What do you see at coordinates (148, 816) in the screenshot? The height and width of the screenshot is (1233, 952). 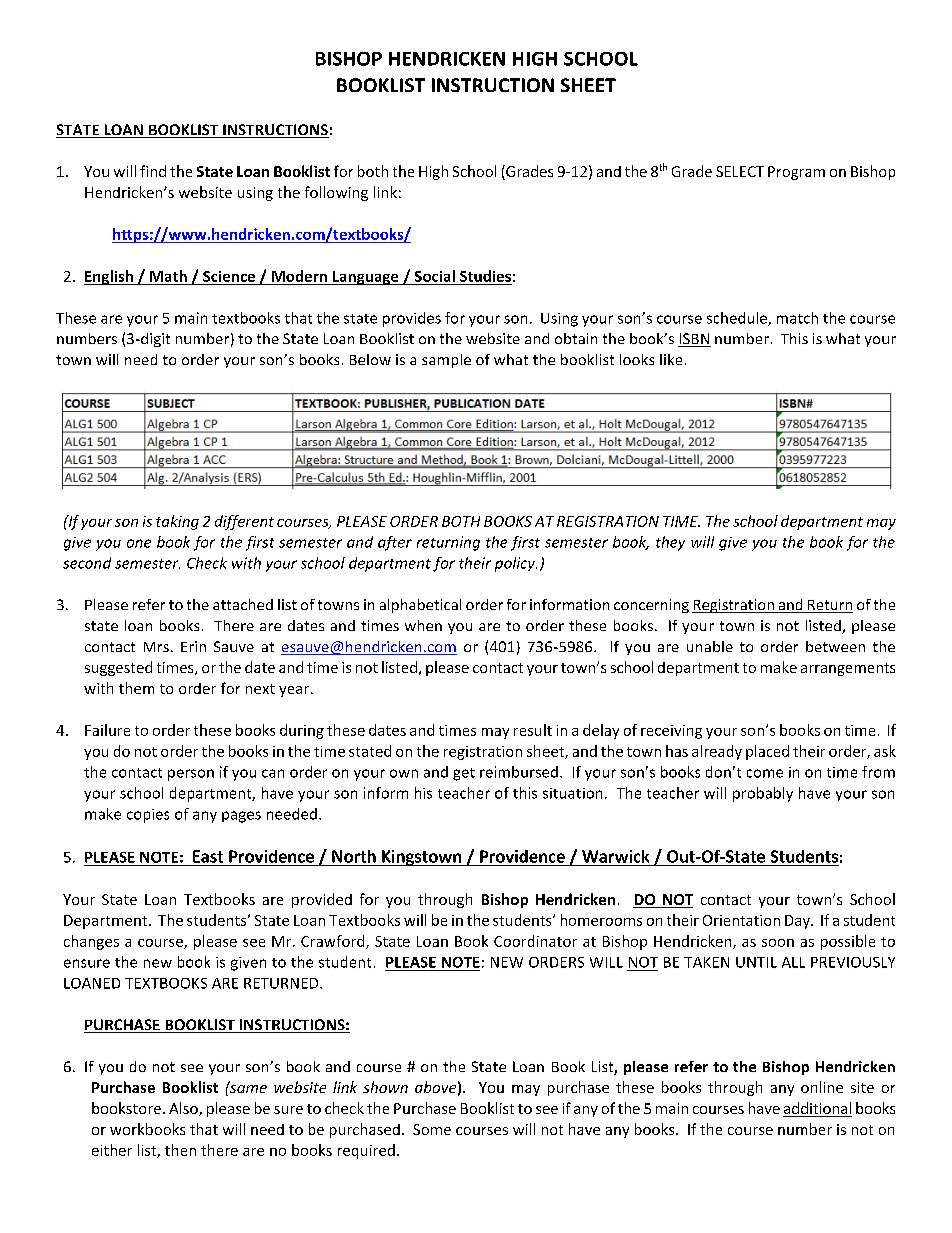 I see `copies` at bounding box center [148, 816].
